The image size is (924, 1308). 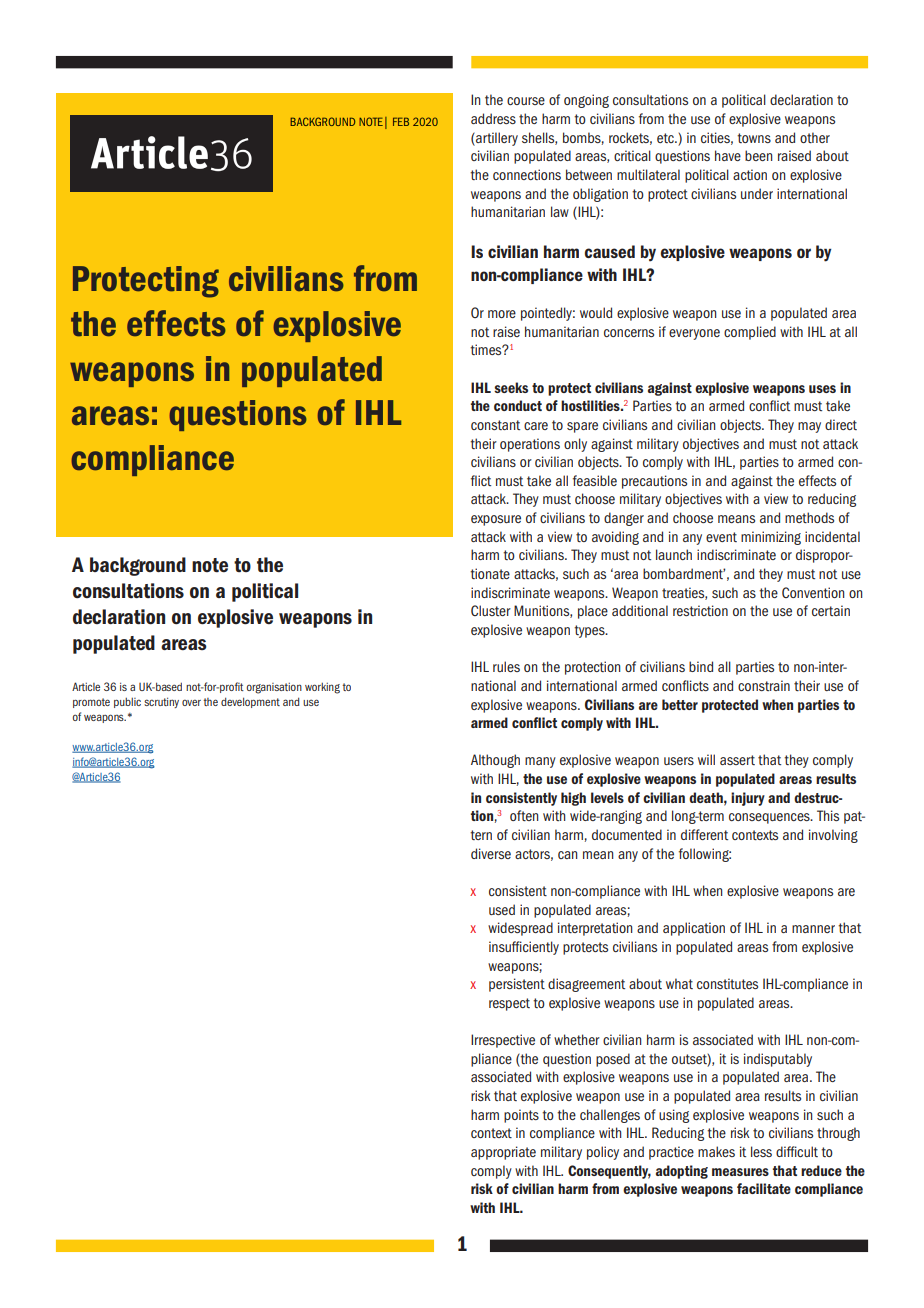 What do you see at coordinates (503, 1153) in the document?
I see `appropriate` at bounding box center [503, 1153].
